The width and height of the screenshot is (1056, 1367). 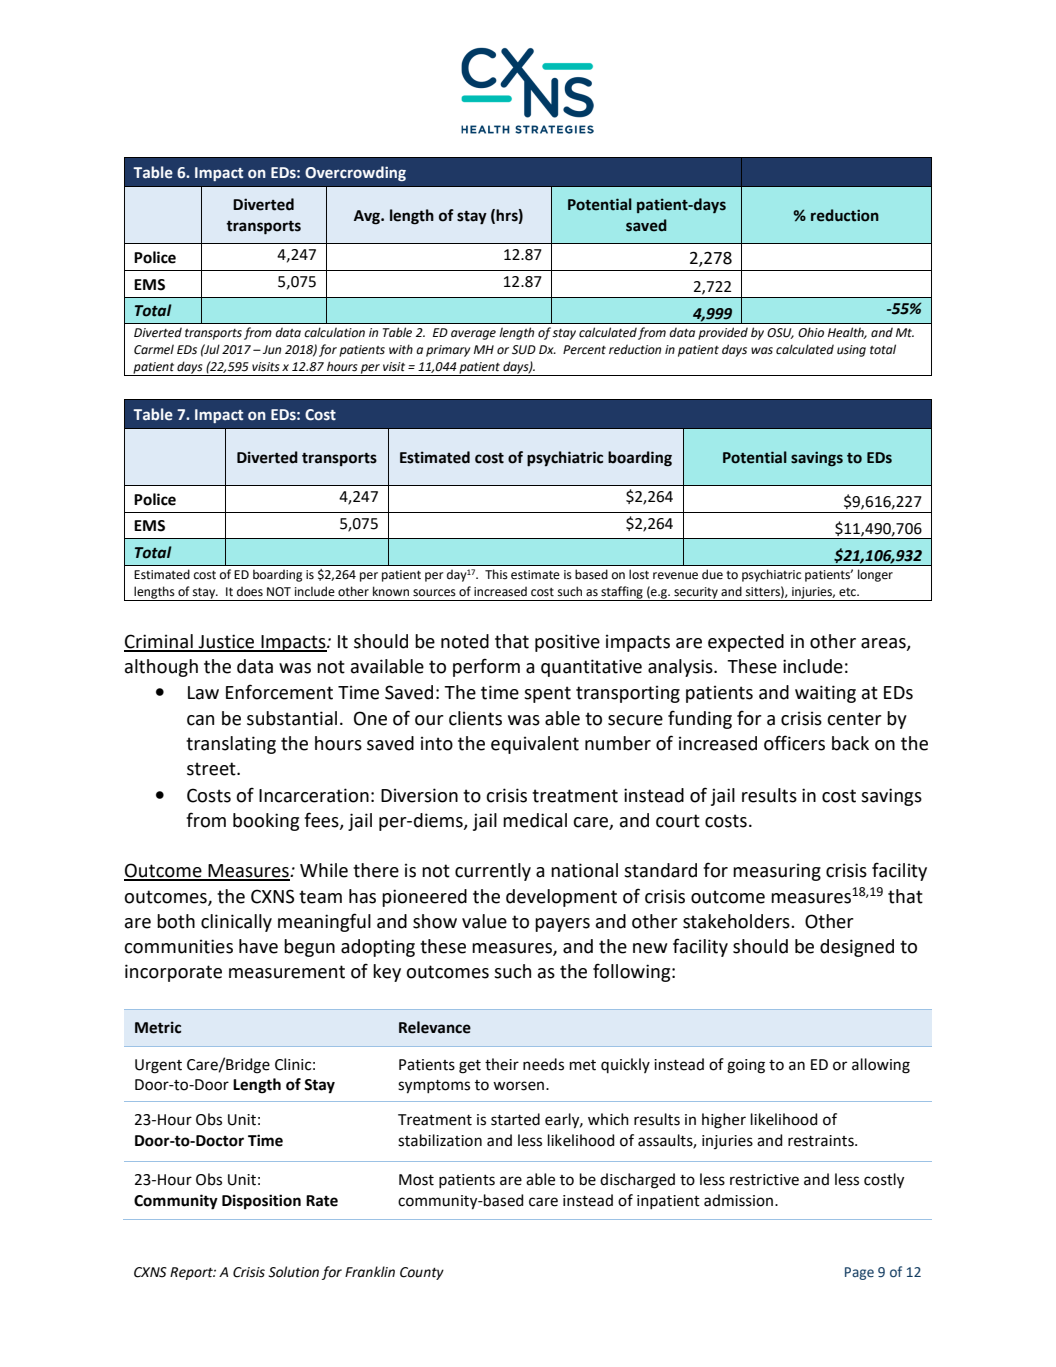 I want to click on County, so click(x=422, y=1273).
